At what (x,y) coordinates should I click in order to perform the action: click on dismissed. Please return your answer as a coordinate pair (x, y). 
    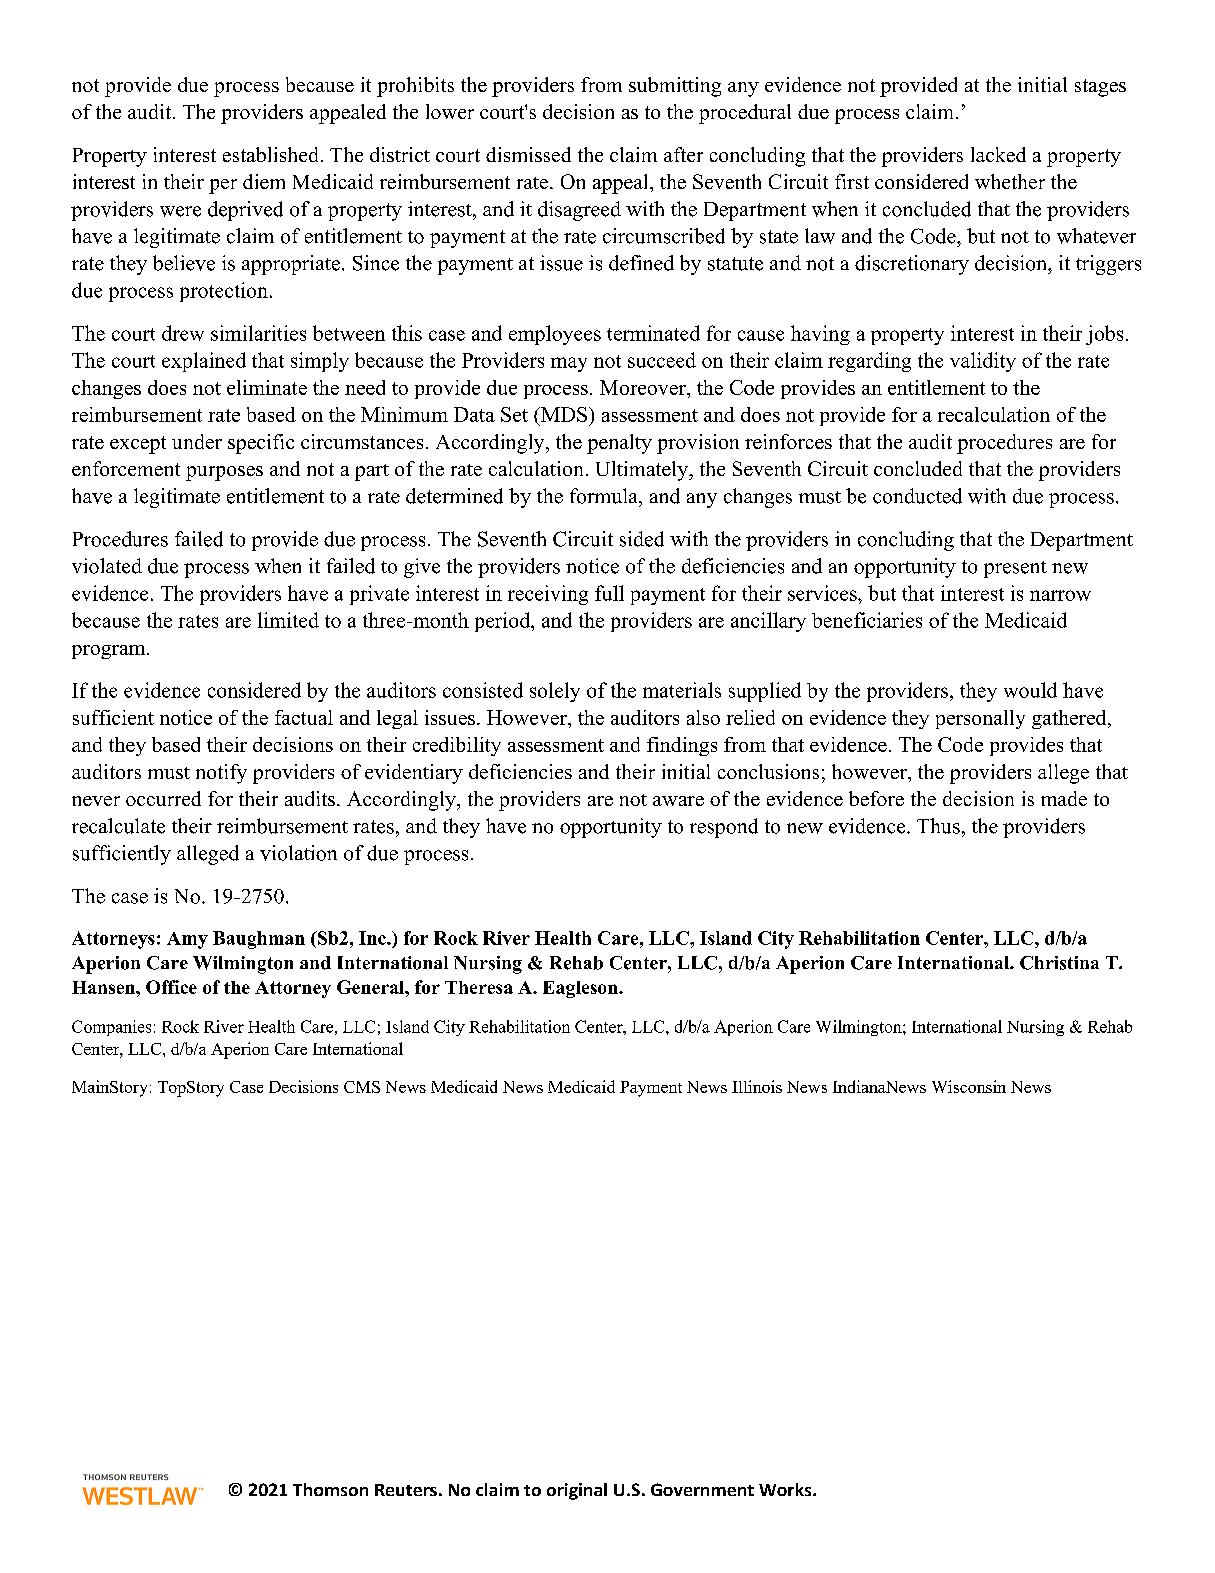
    Looking at the image, I should click on (528, 154).
